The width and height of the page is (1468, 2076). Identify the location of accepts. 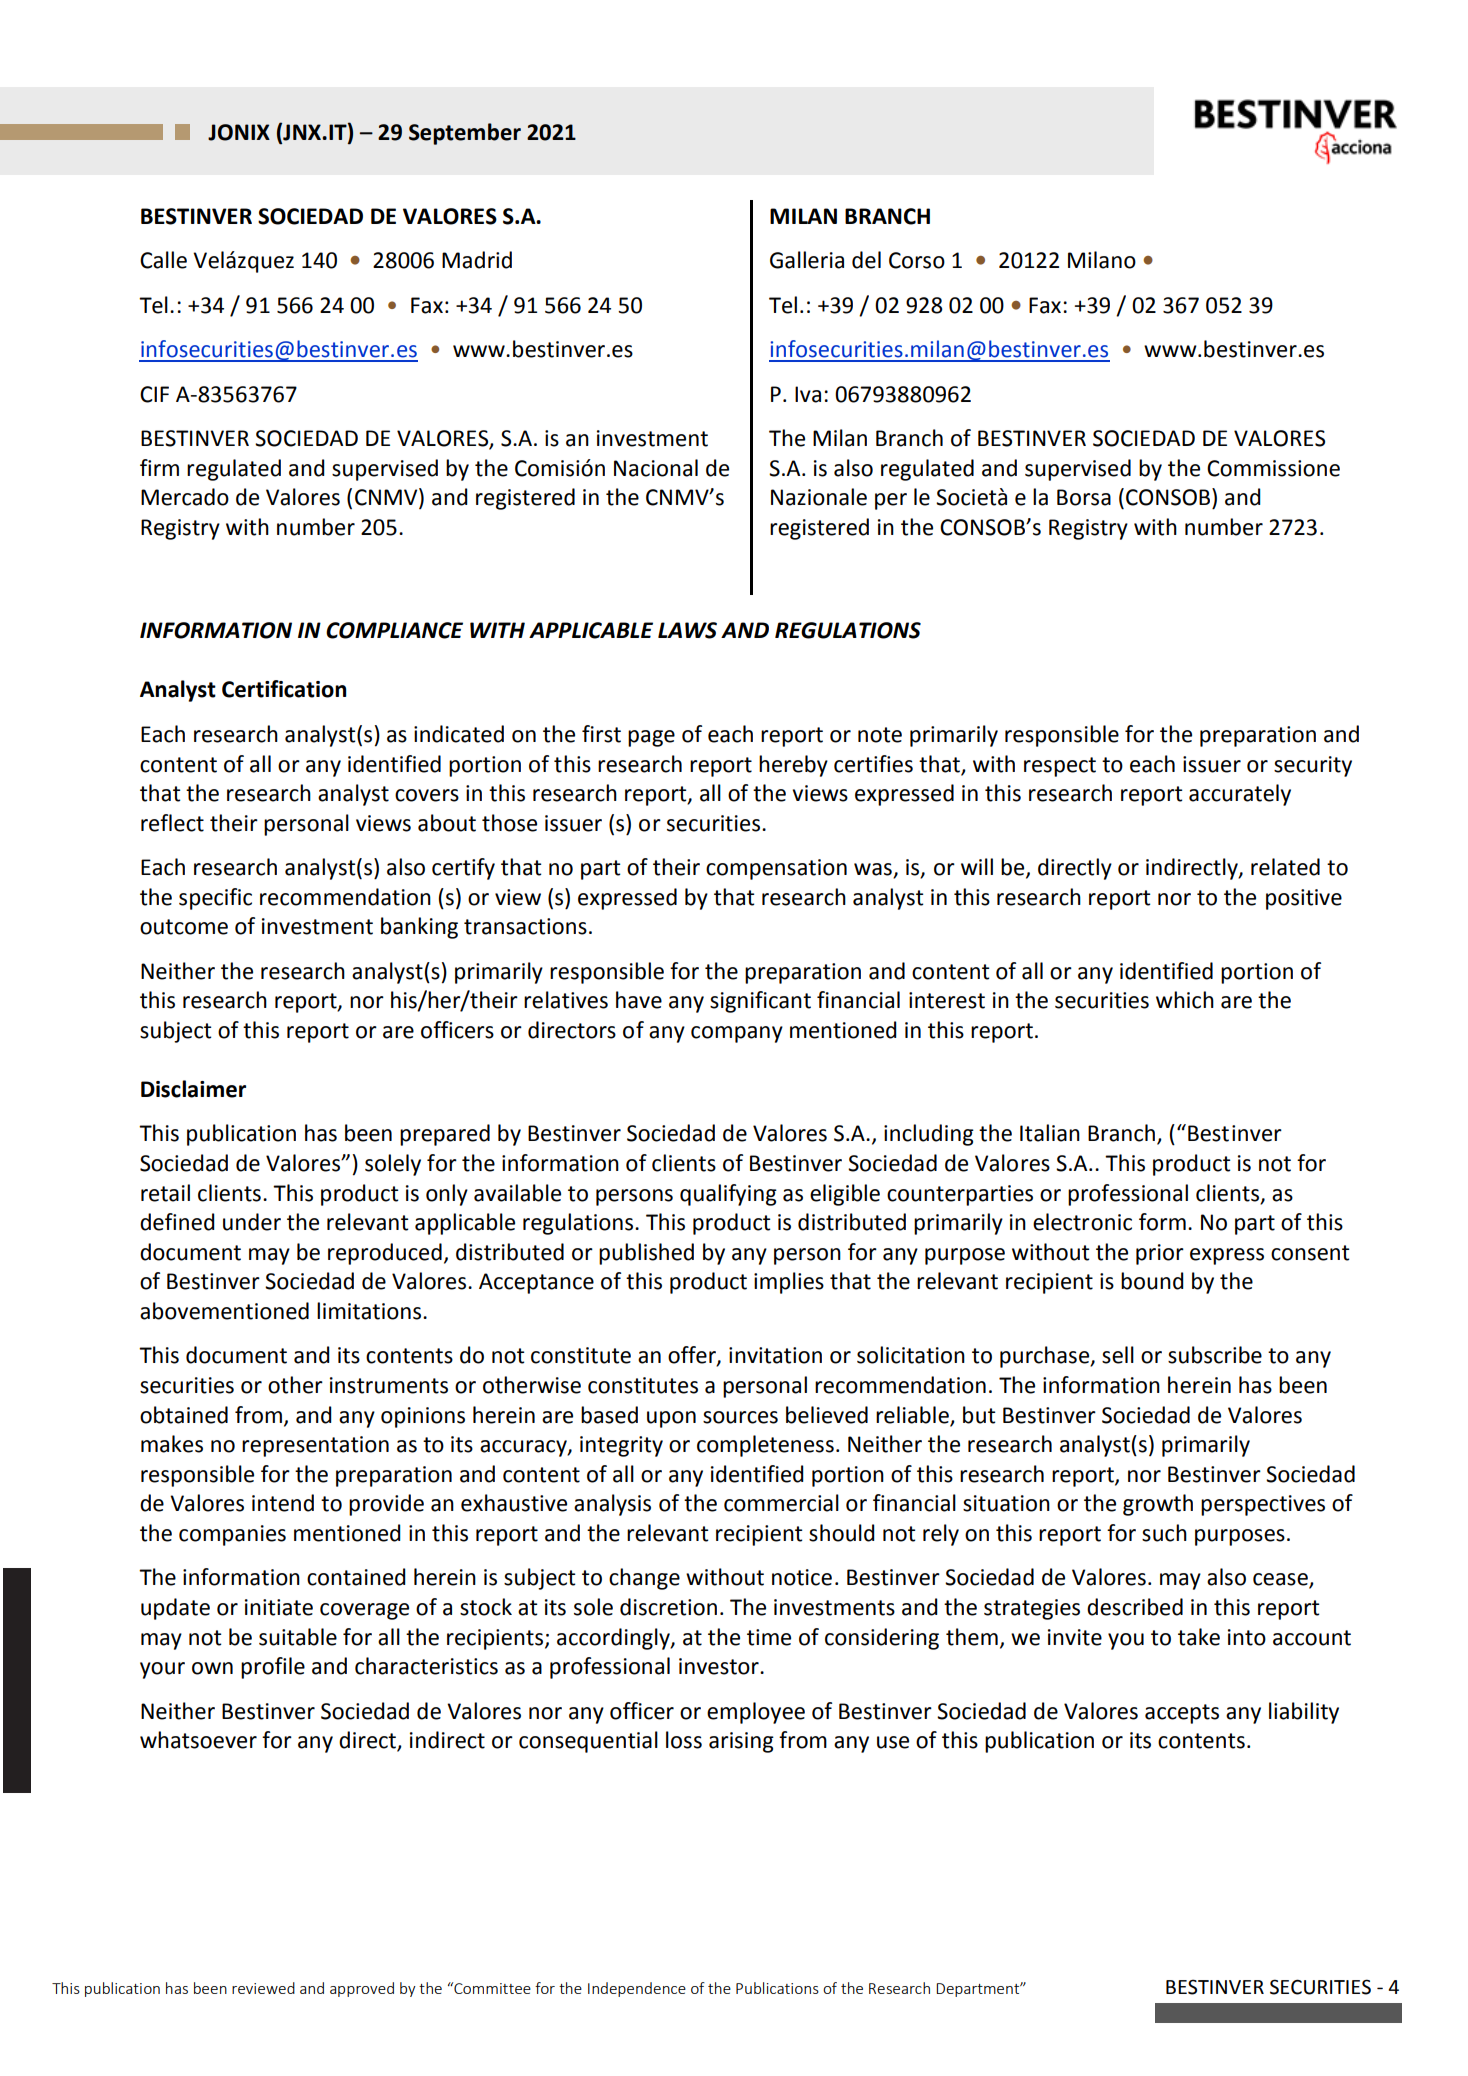
(1182, 1714).
